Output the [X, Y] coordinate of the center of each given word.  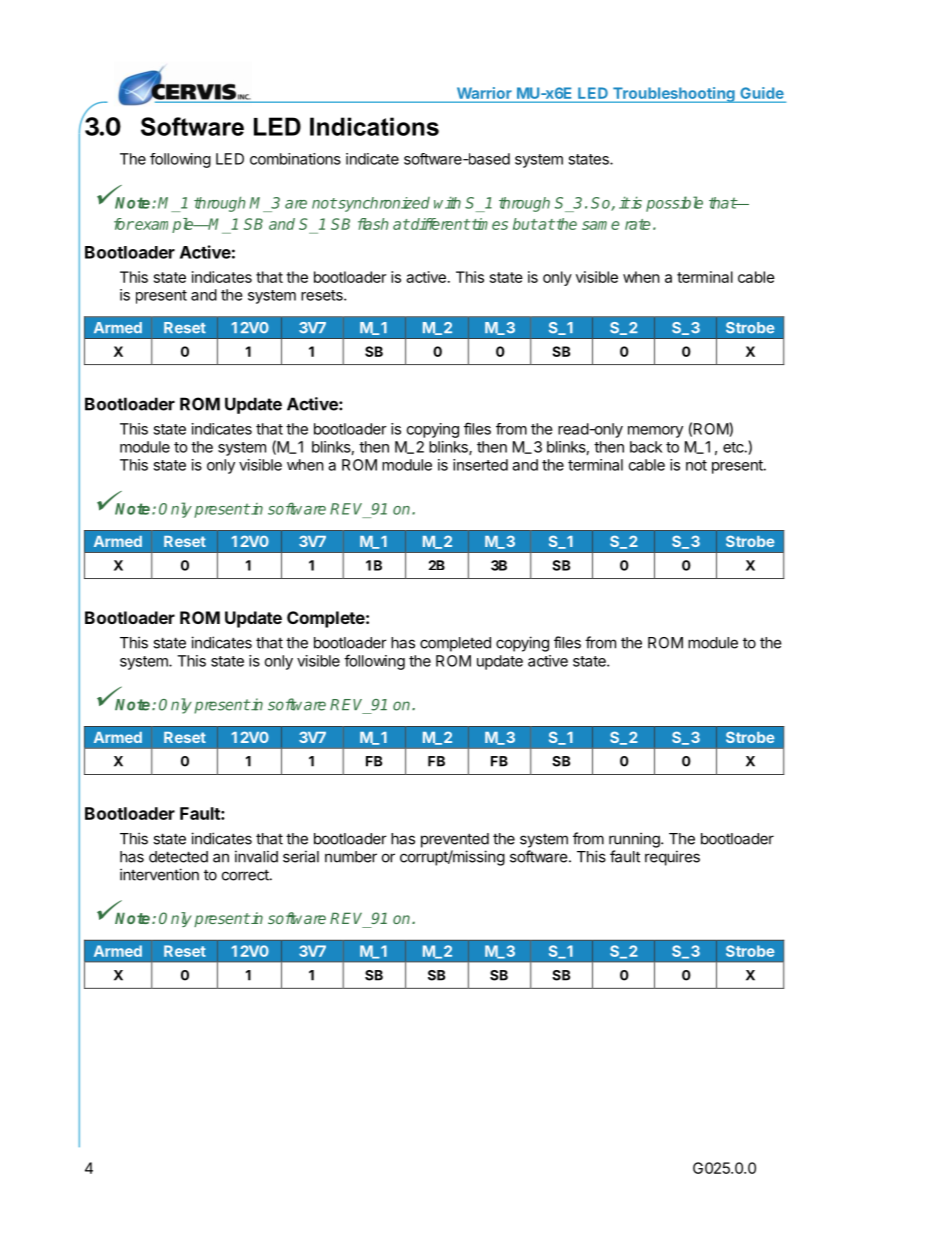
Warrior [484, 93]
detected [178, 857]
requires [672, 858]
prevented [455, 840]
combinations [295, 159]
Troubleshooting [673, 95]
